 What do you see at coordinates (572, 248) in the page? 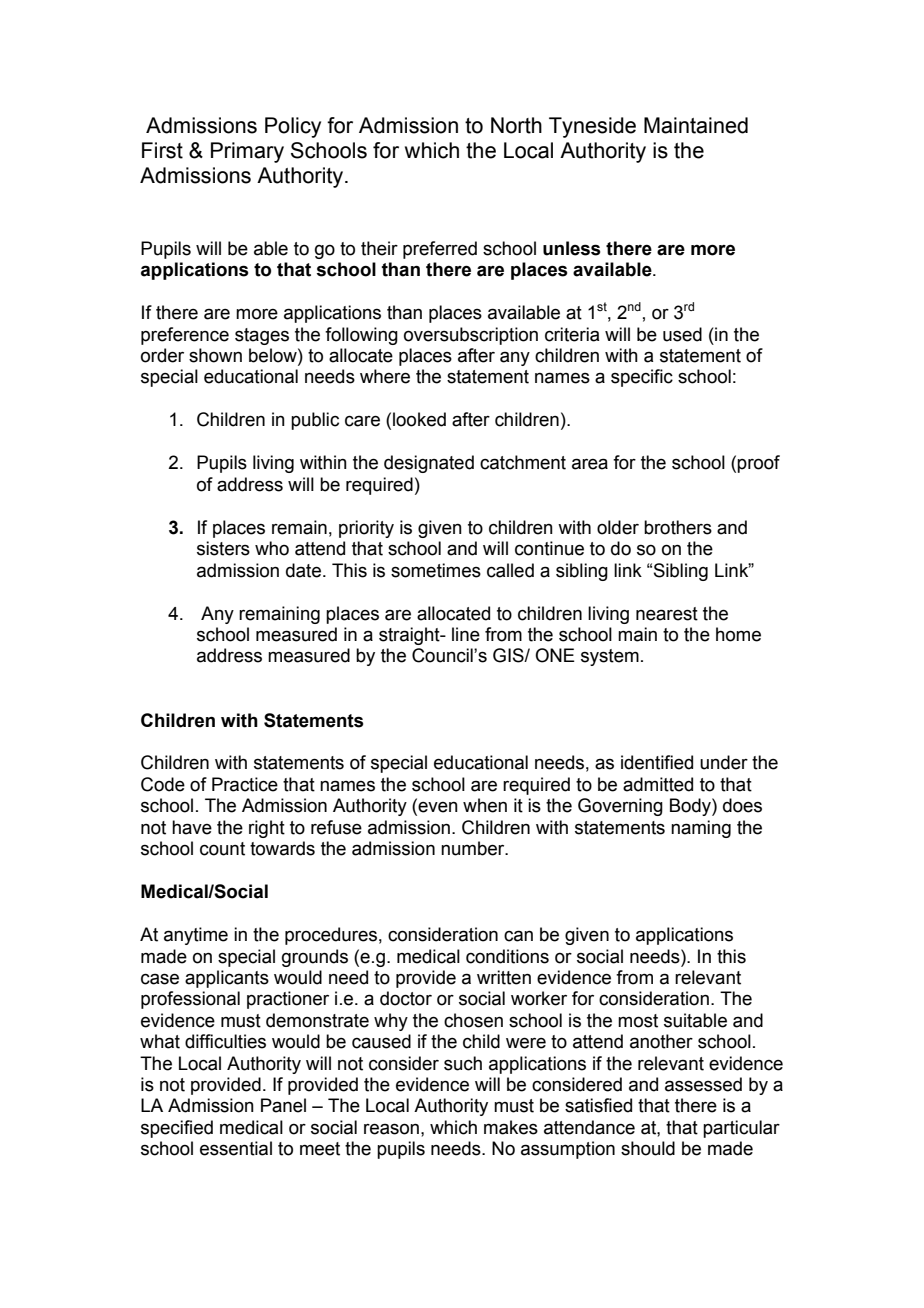
I see `unless` at bounding box center [572, 248].
